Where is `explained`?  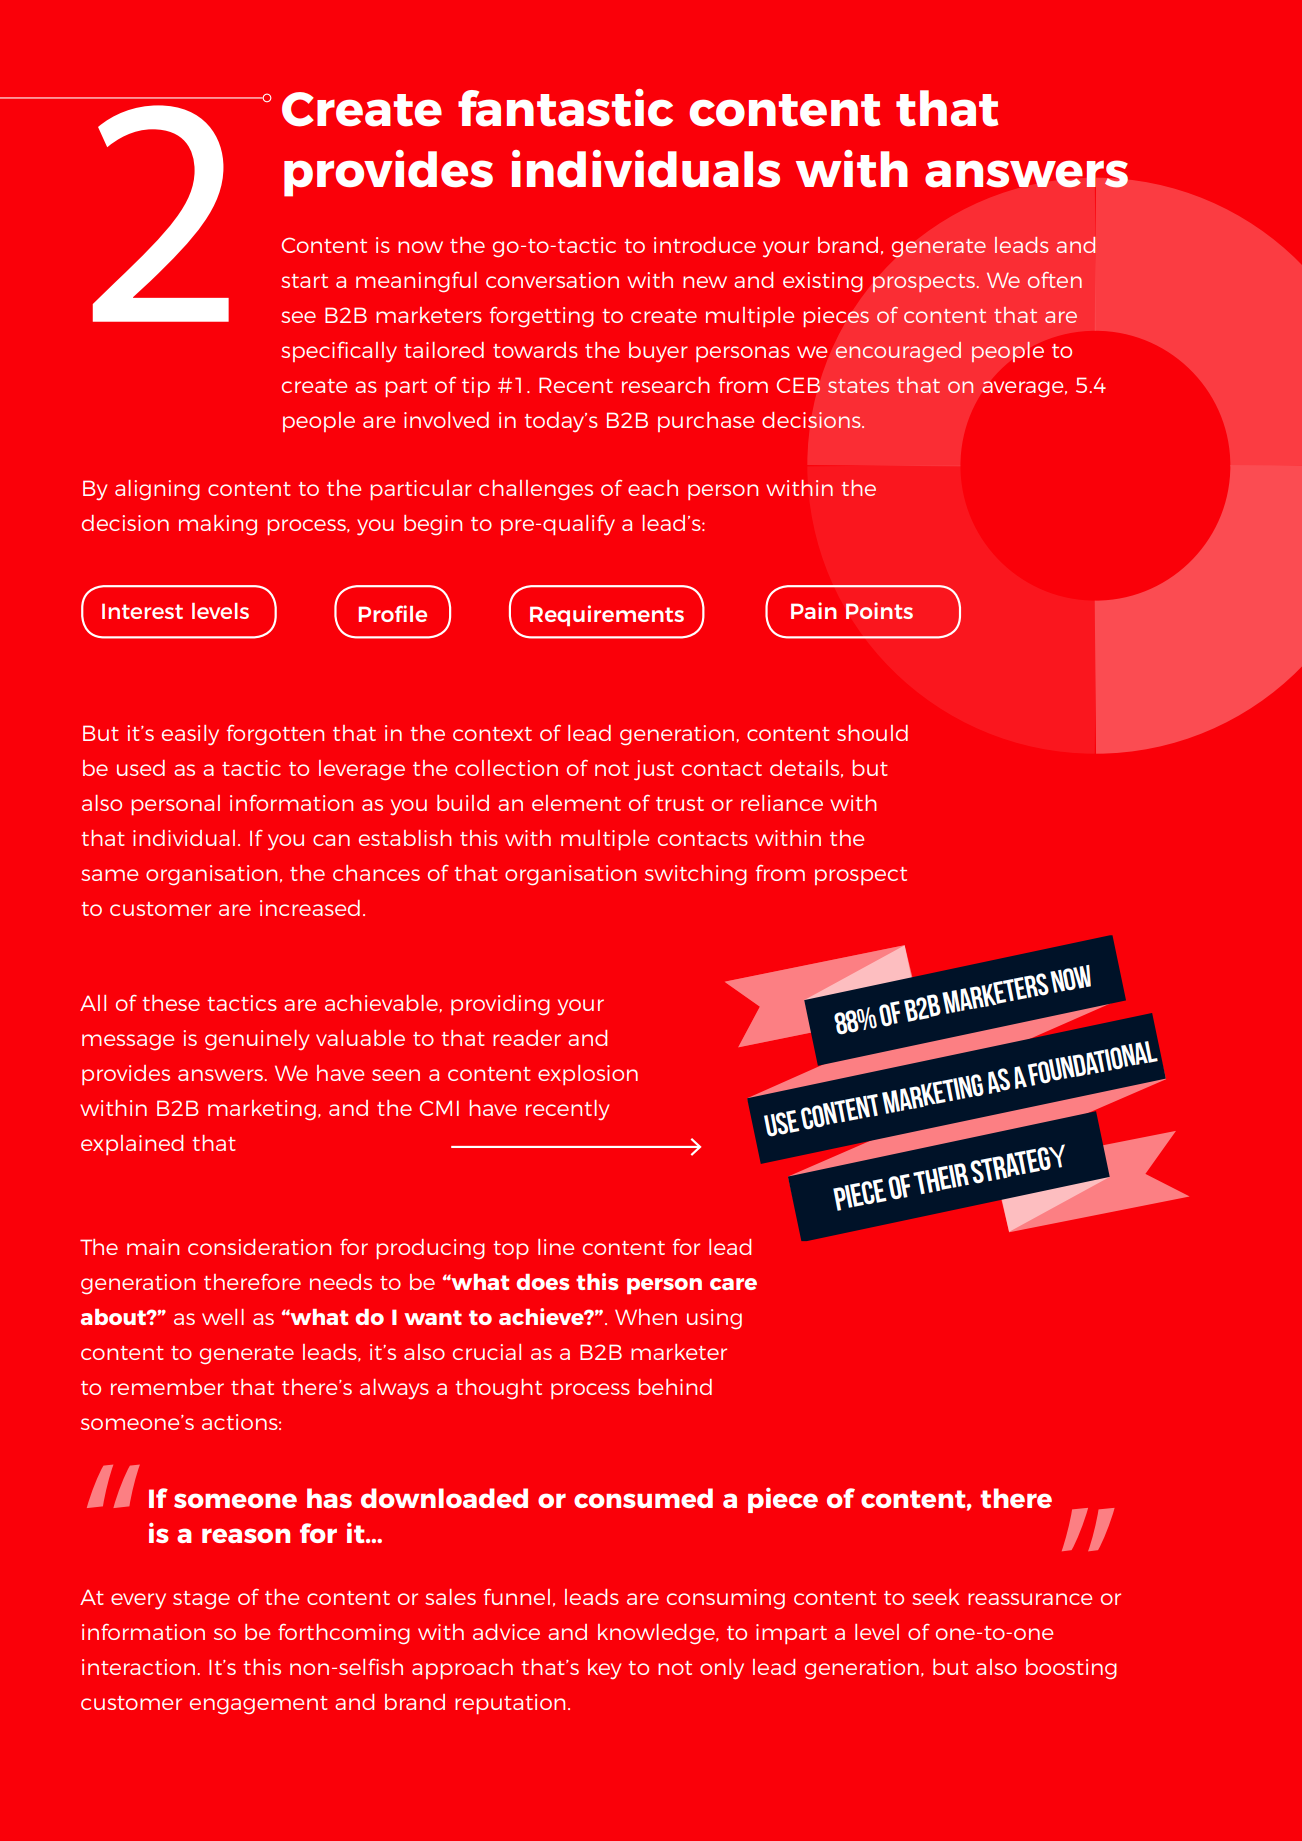
explained is located at coordinates (132, 1145).
